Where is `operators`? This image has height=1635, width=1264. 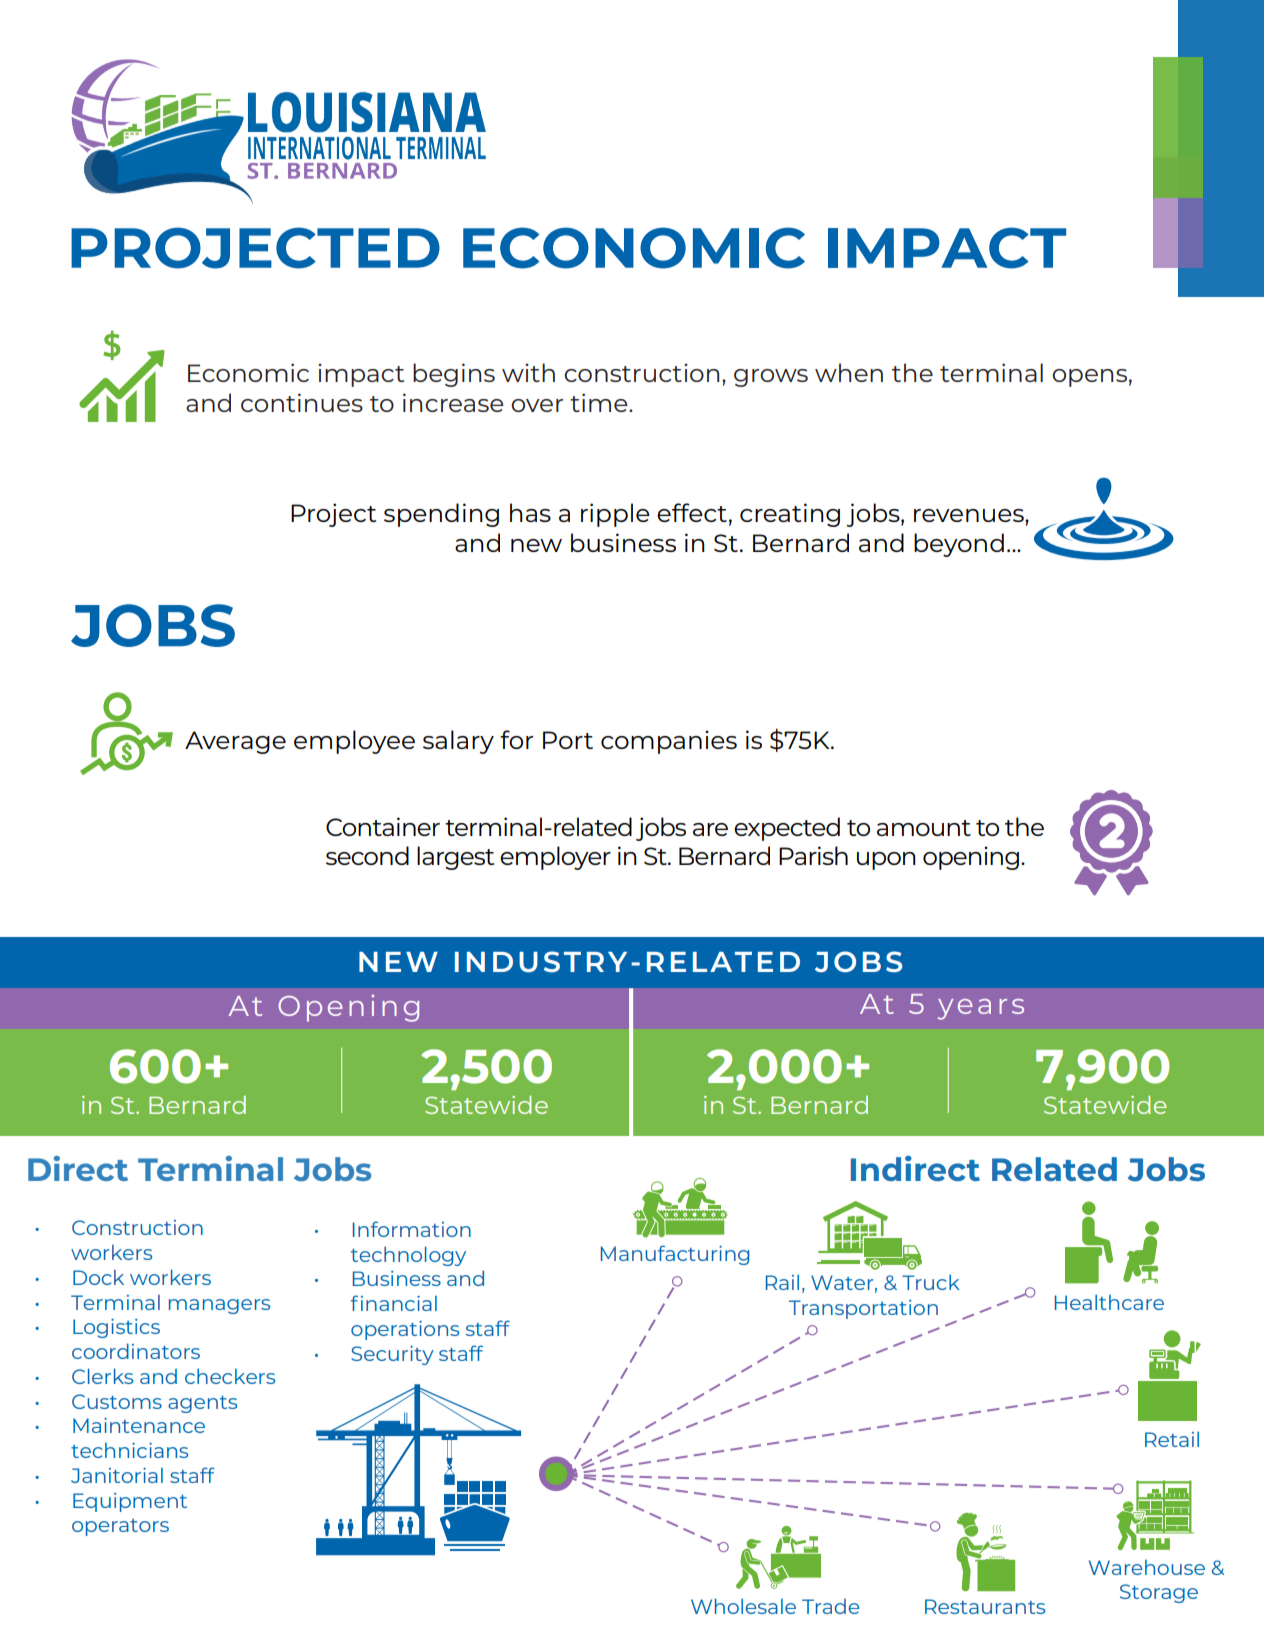 operators is located at coordinates (120, 1527).
